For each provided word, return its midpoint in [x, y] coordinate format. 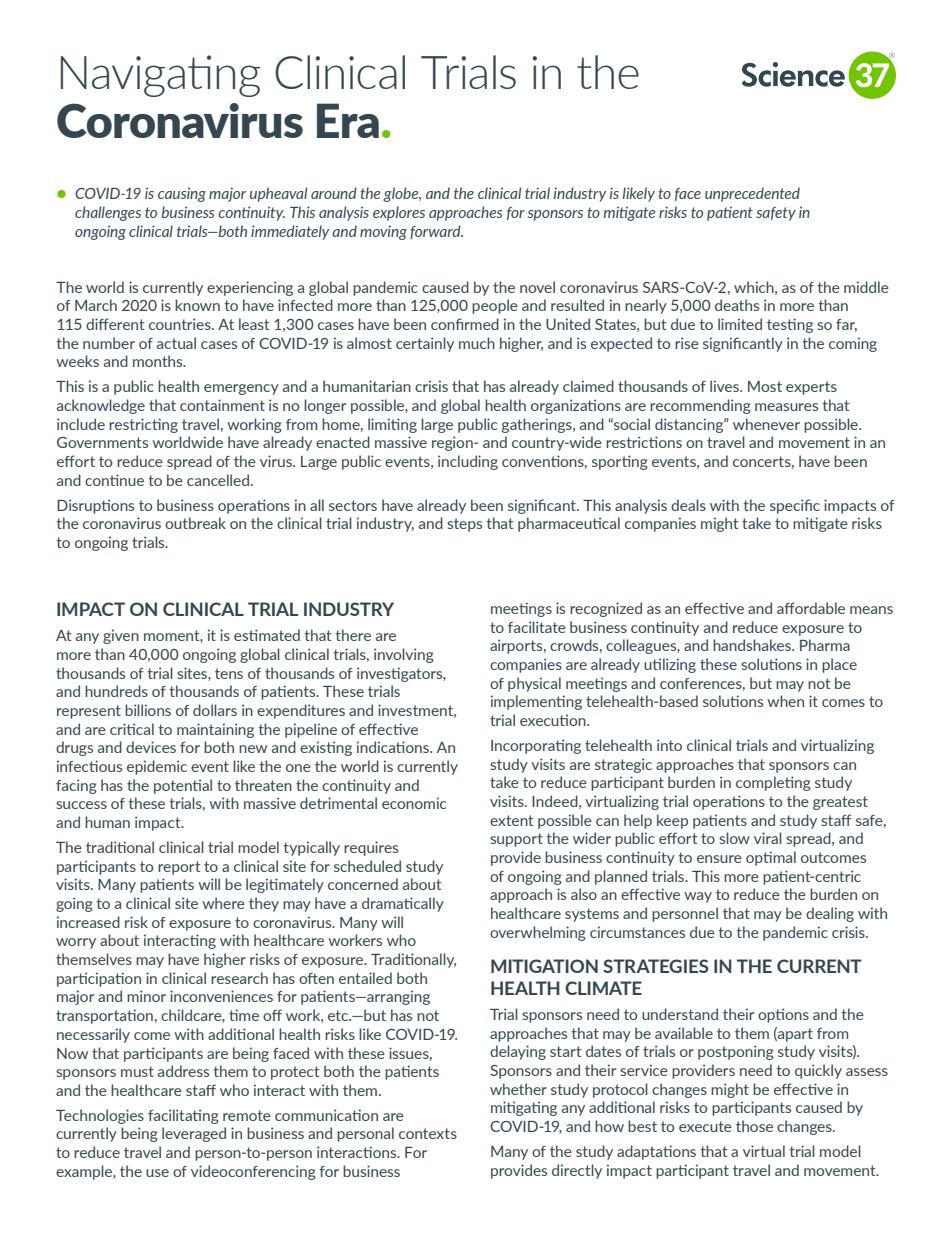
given [121, 636]
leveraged [194, 1134]
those [754, 1126]
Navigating [161, 76]
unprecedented [752, 194]
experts [811, 388]
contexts [428, 1133]
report [179, 868]
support [516, 840]
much [477, 343]
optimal [771, 858]
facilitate [537, 627]
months [159, 361]
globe [402, 194]
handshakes [753, 645]
